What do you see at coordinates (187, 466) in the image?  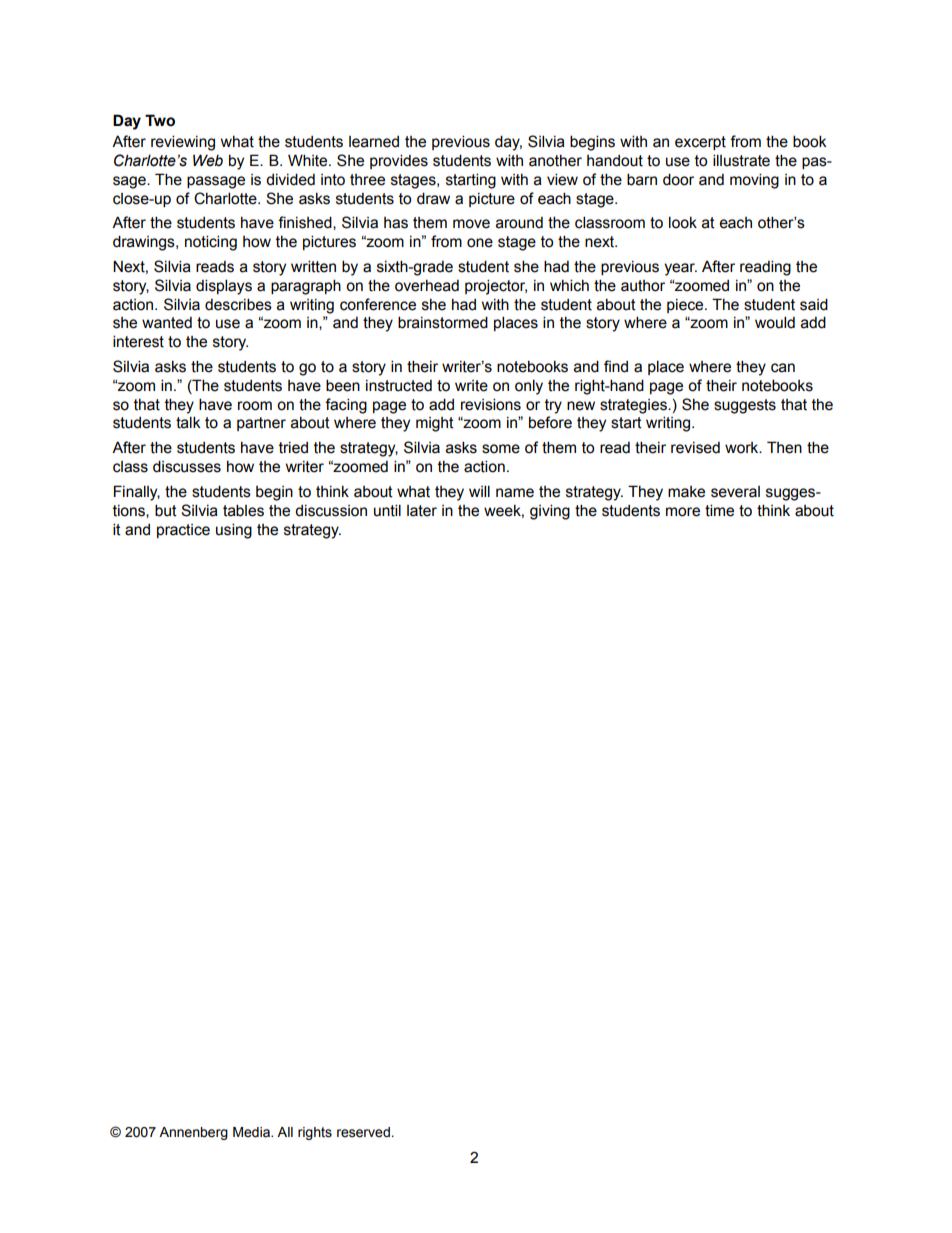 I see `discusses` at bounding box center [187, 466].
